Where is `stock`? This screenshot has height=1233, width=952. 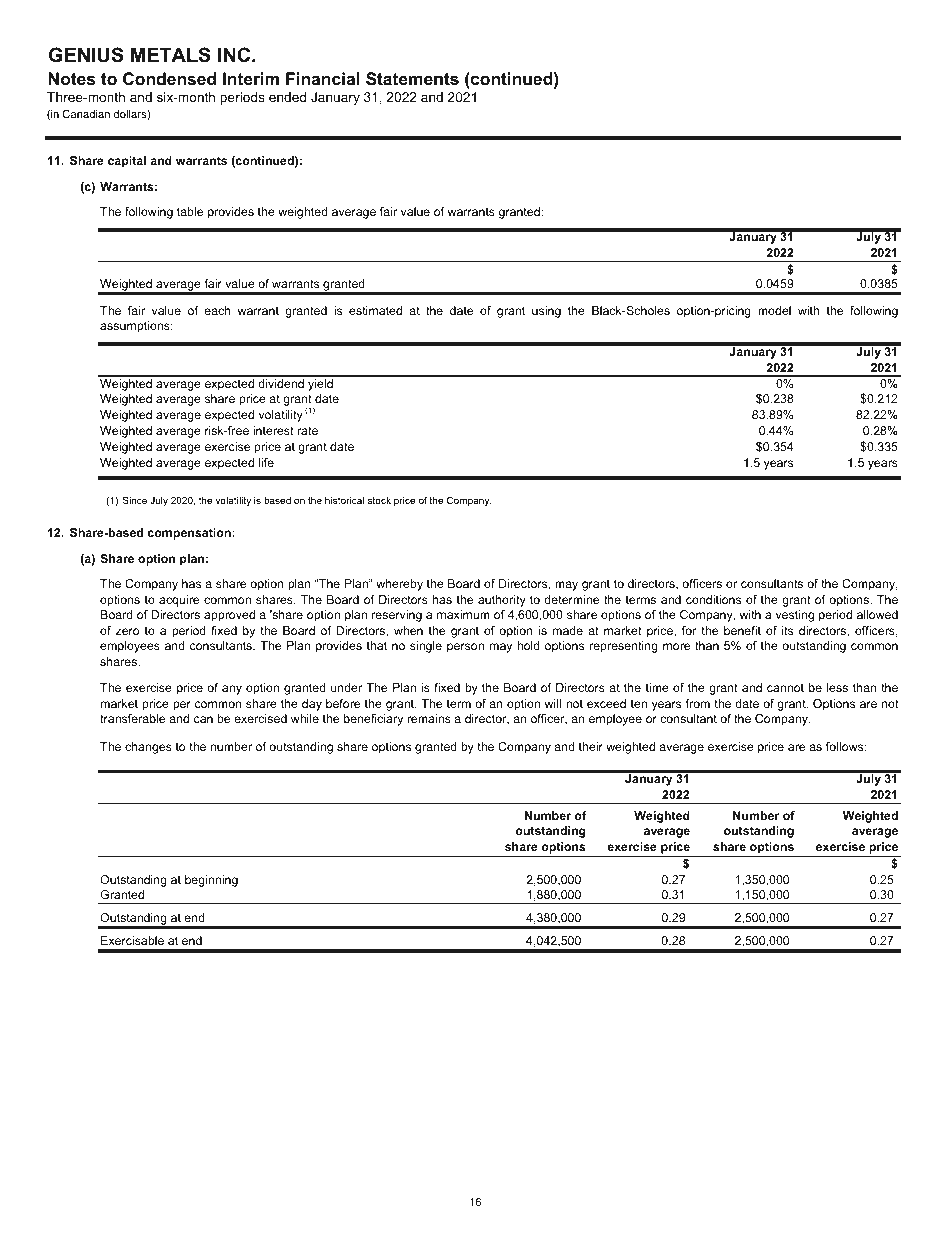 stock is located at coordinates (379, 500).
